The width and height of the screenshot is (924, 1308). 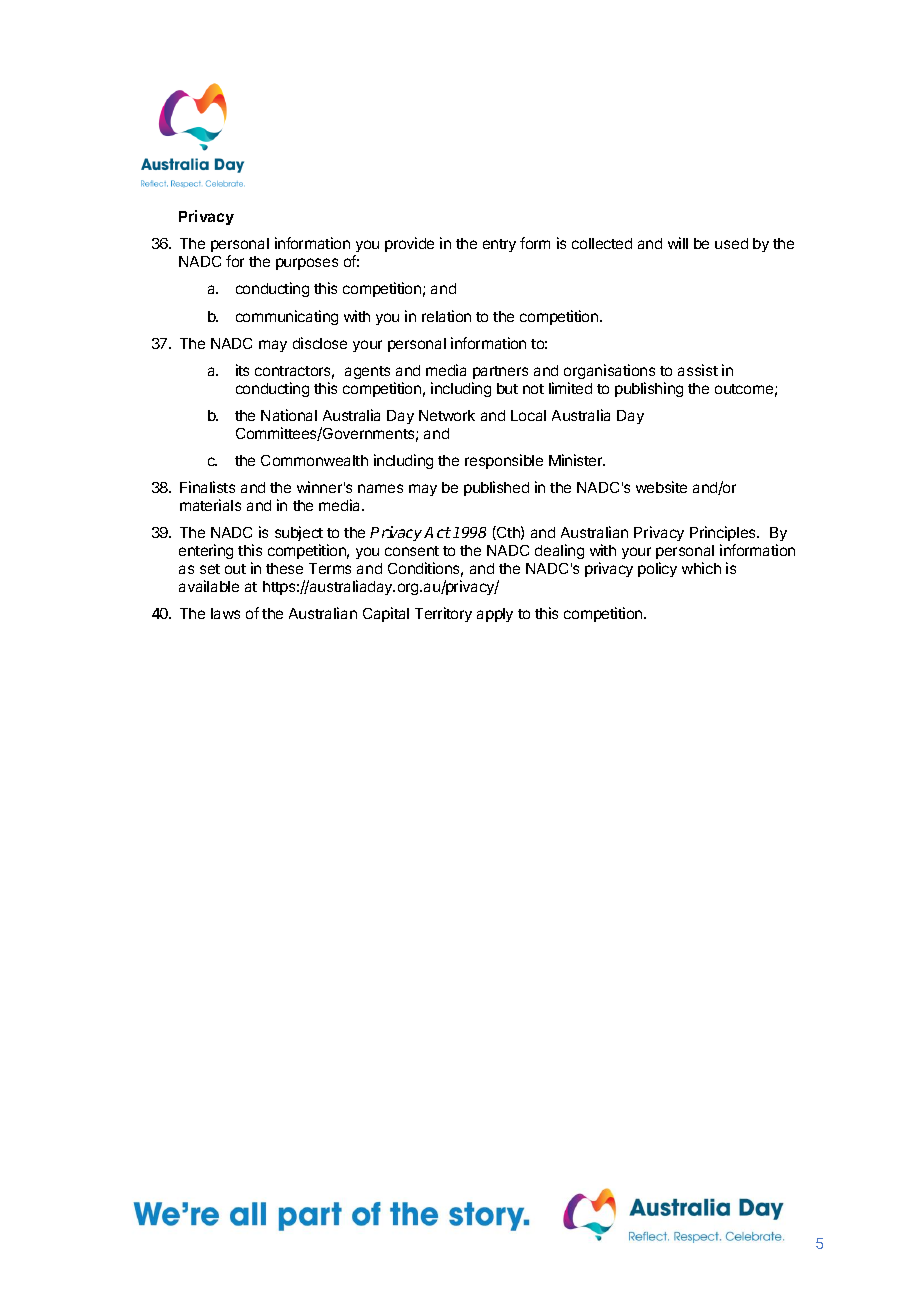 What do you see at coordinates (499, 245) in the screenshot?
I see `entry` at bounding box center [499, 245].
